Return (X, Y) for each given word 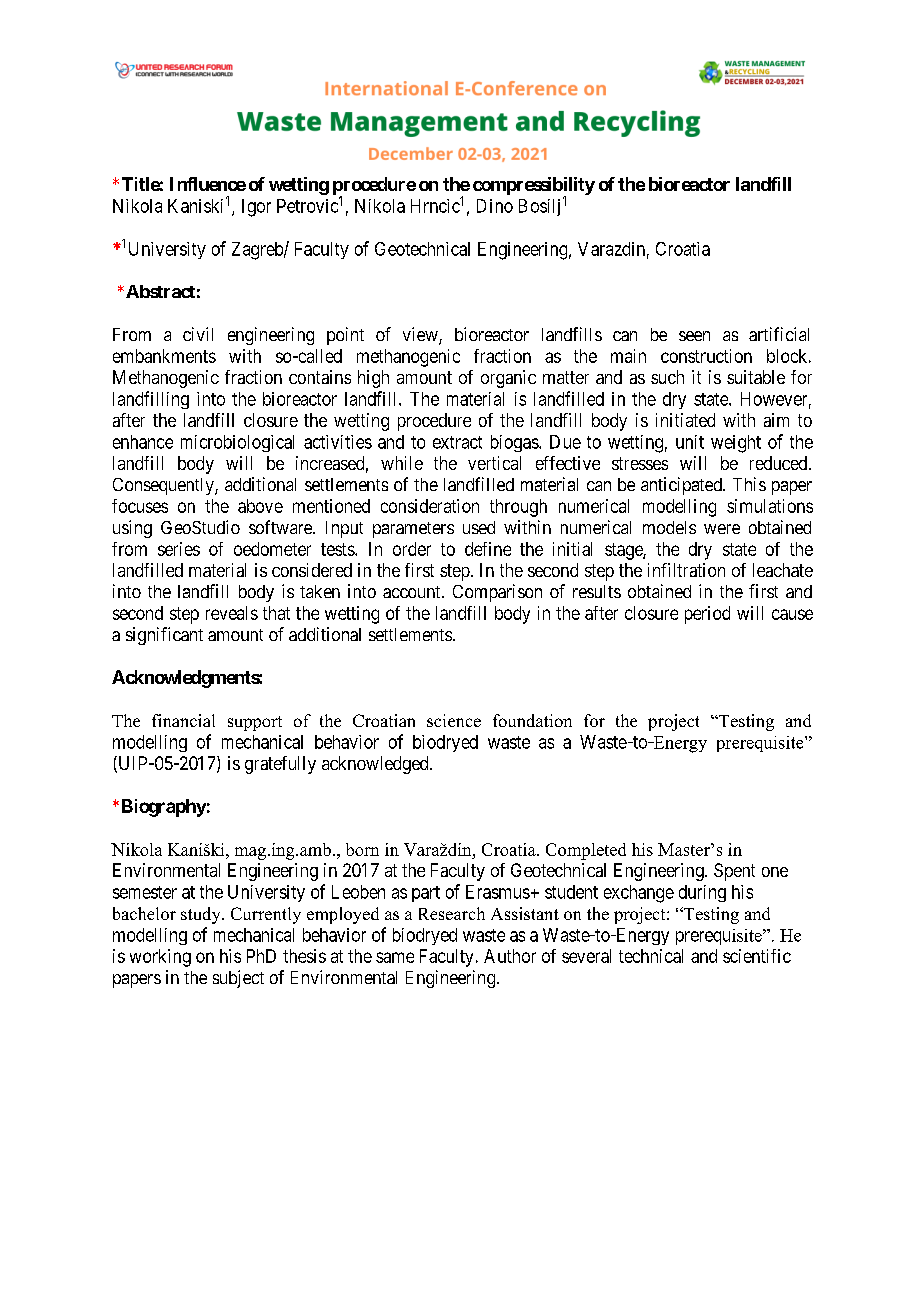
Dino (495, 206)
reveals (232, 613)
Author (510, 956)
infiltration (686, 570)
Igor (256, 208)
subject (238, 979)
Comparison (497, 593)
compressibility (534, 187)
